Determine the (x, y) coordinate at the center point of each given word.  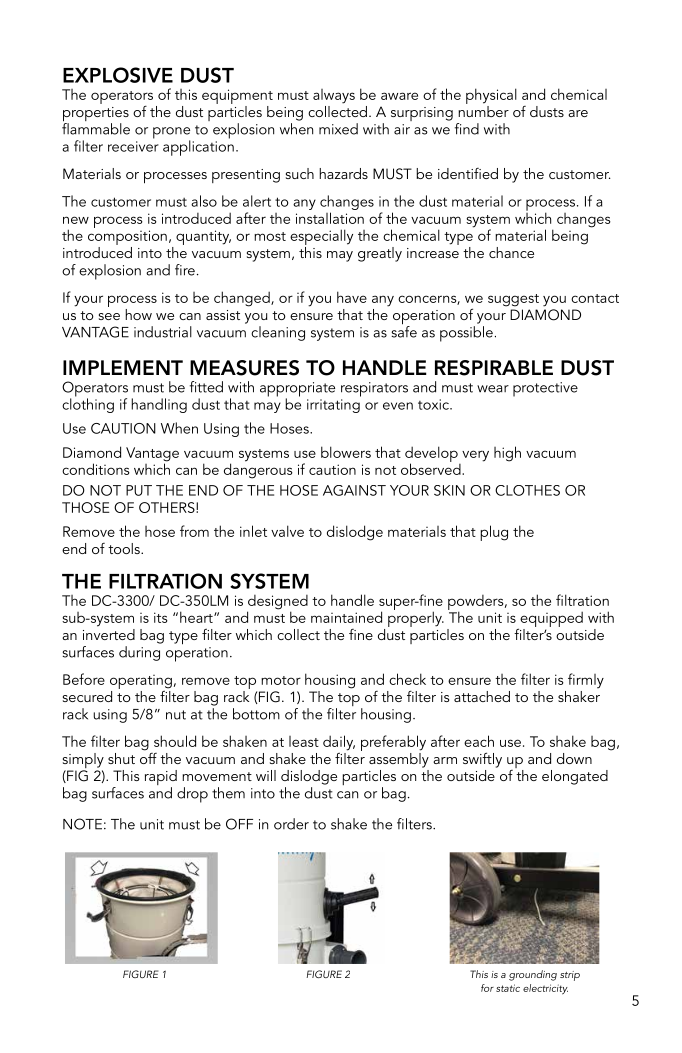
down (574, 758)
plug (494, 533)
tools (125, 548)
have (352, 297)
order (291, 824)
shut (121, 758)
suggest (513, 300)
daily (339, 744)
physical (491, 96)
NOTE (82, 824)
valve (287, 531)
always (334, 96)
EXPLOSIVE (118, 75)
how (138, 314)
